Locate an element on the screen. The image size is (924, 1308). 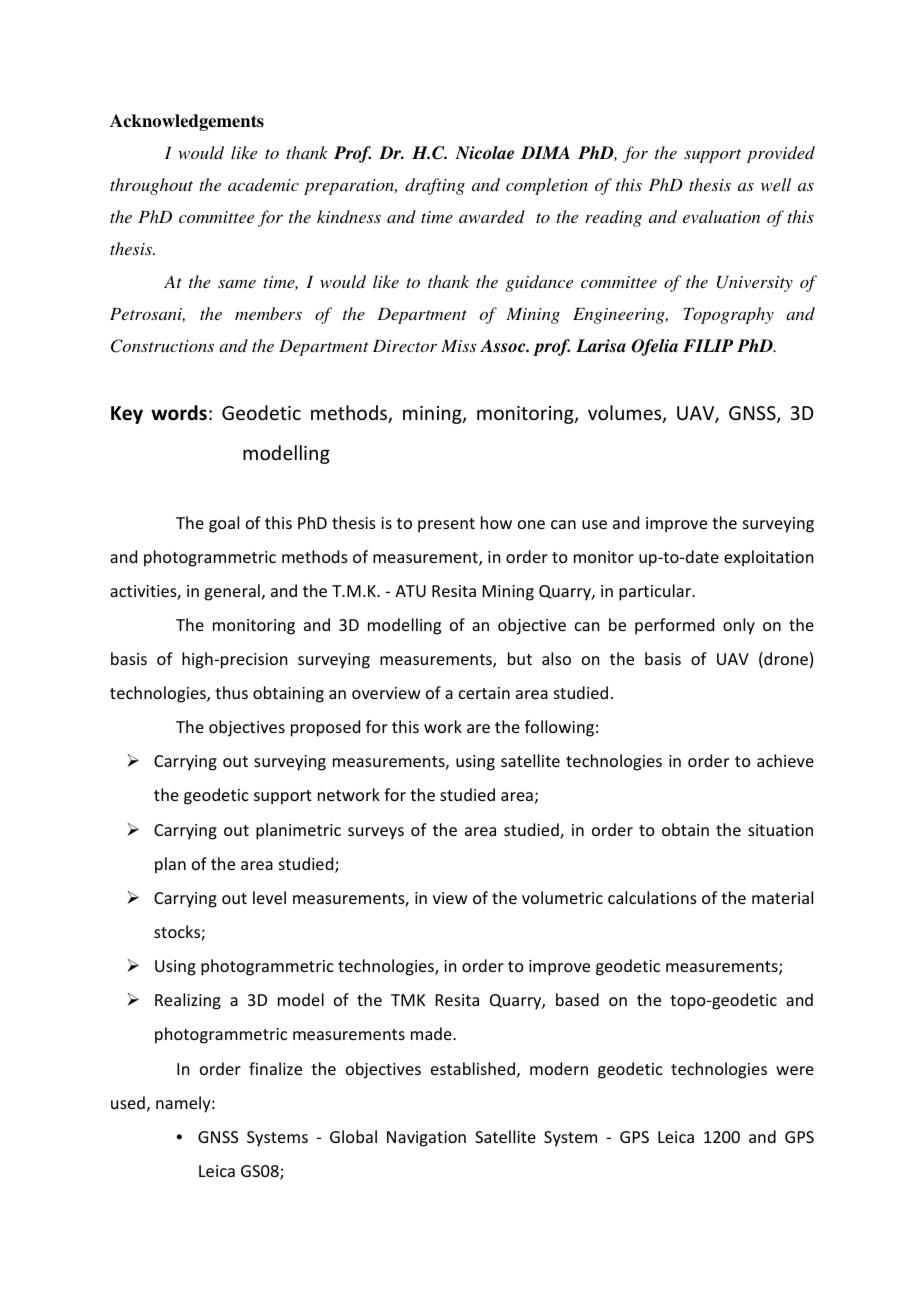
but is located at coordinates (520, 658).
